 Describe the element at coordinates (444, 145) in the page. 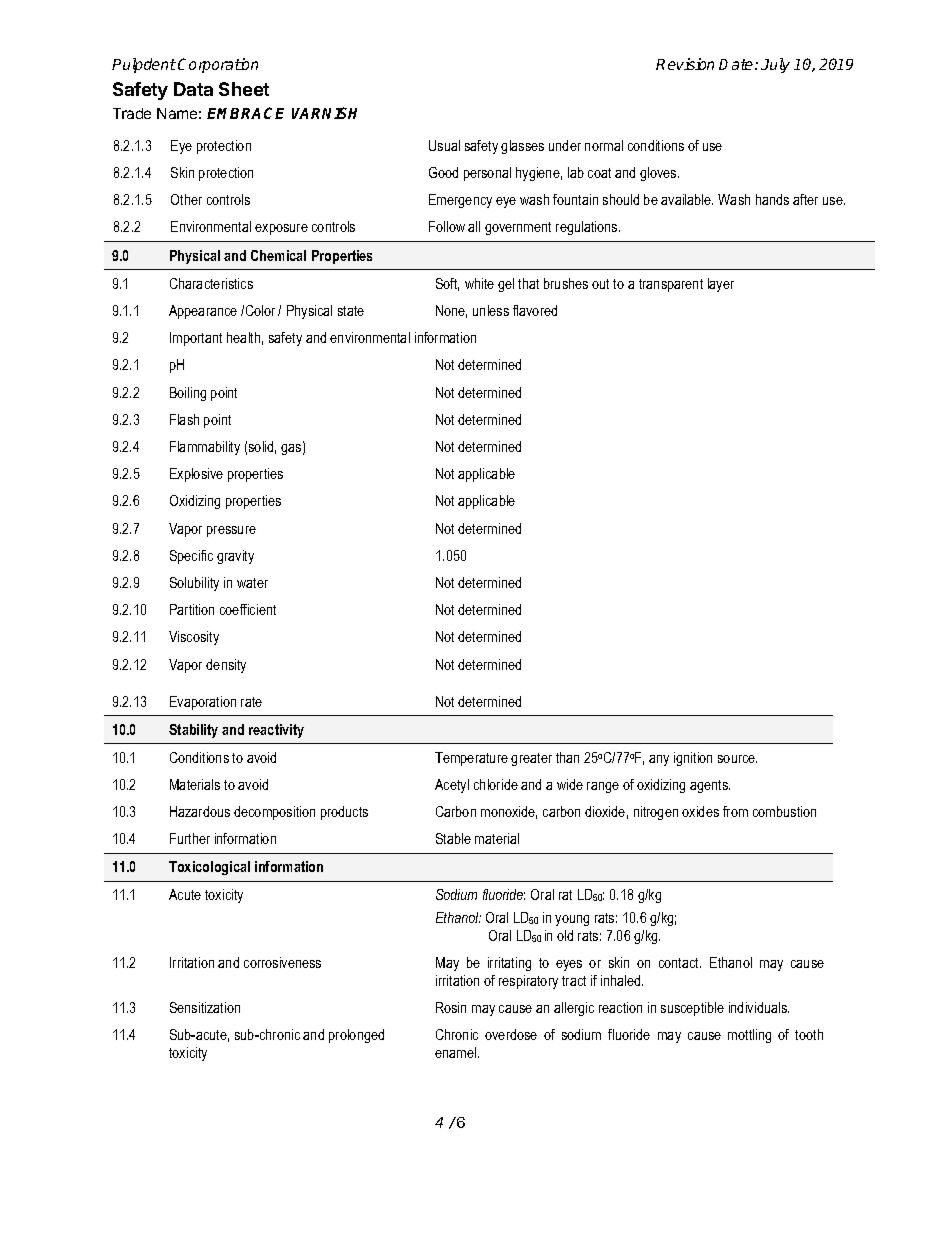

I see `Usual` at that location.
